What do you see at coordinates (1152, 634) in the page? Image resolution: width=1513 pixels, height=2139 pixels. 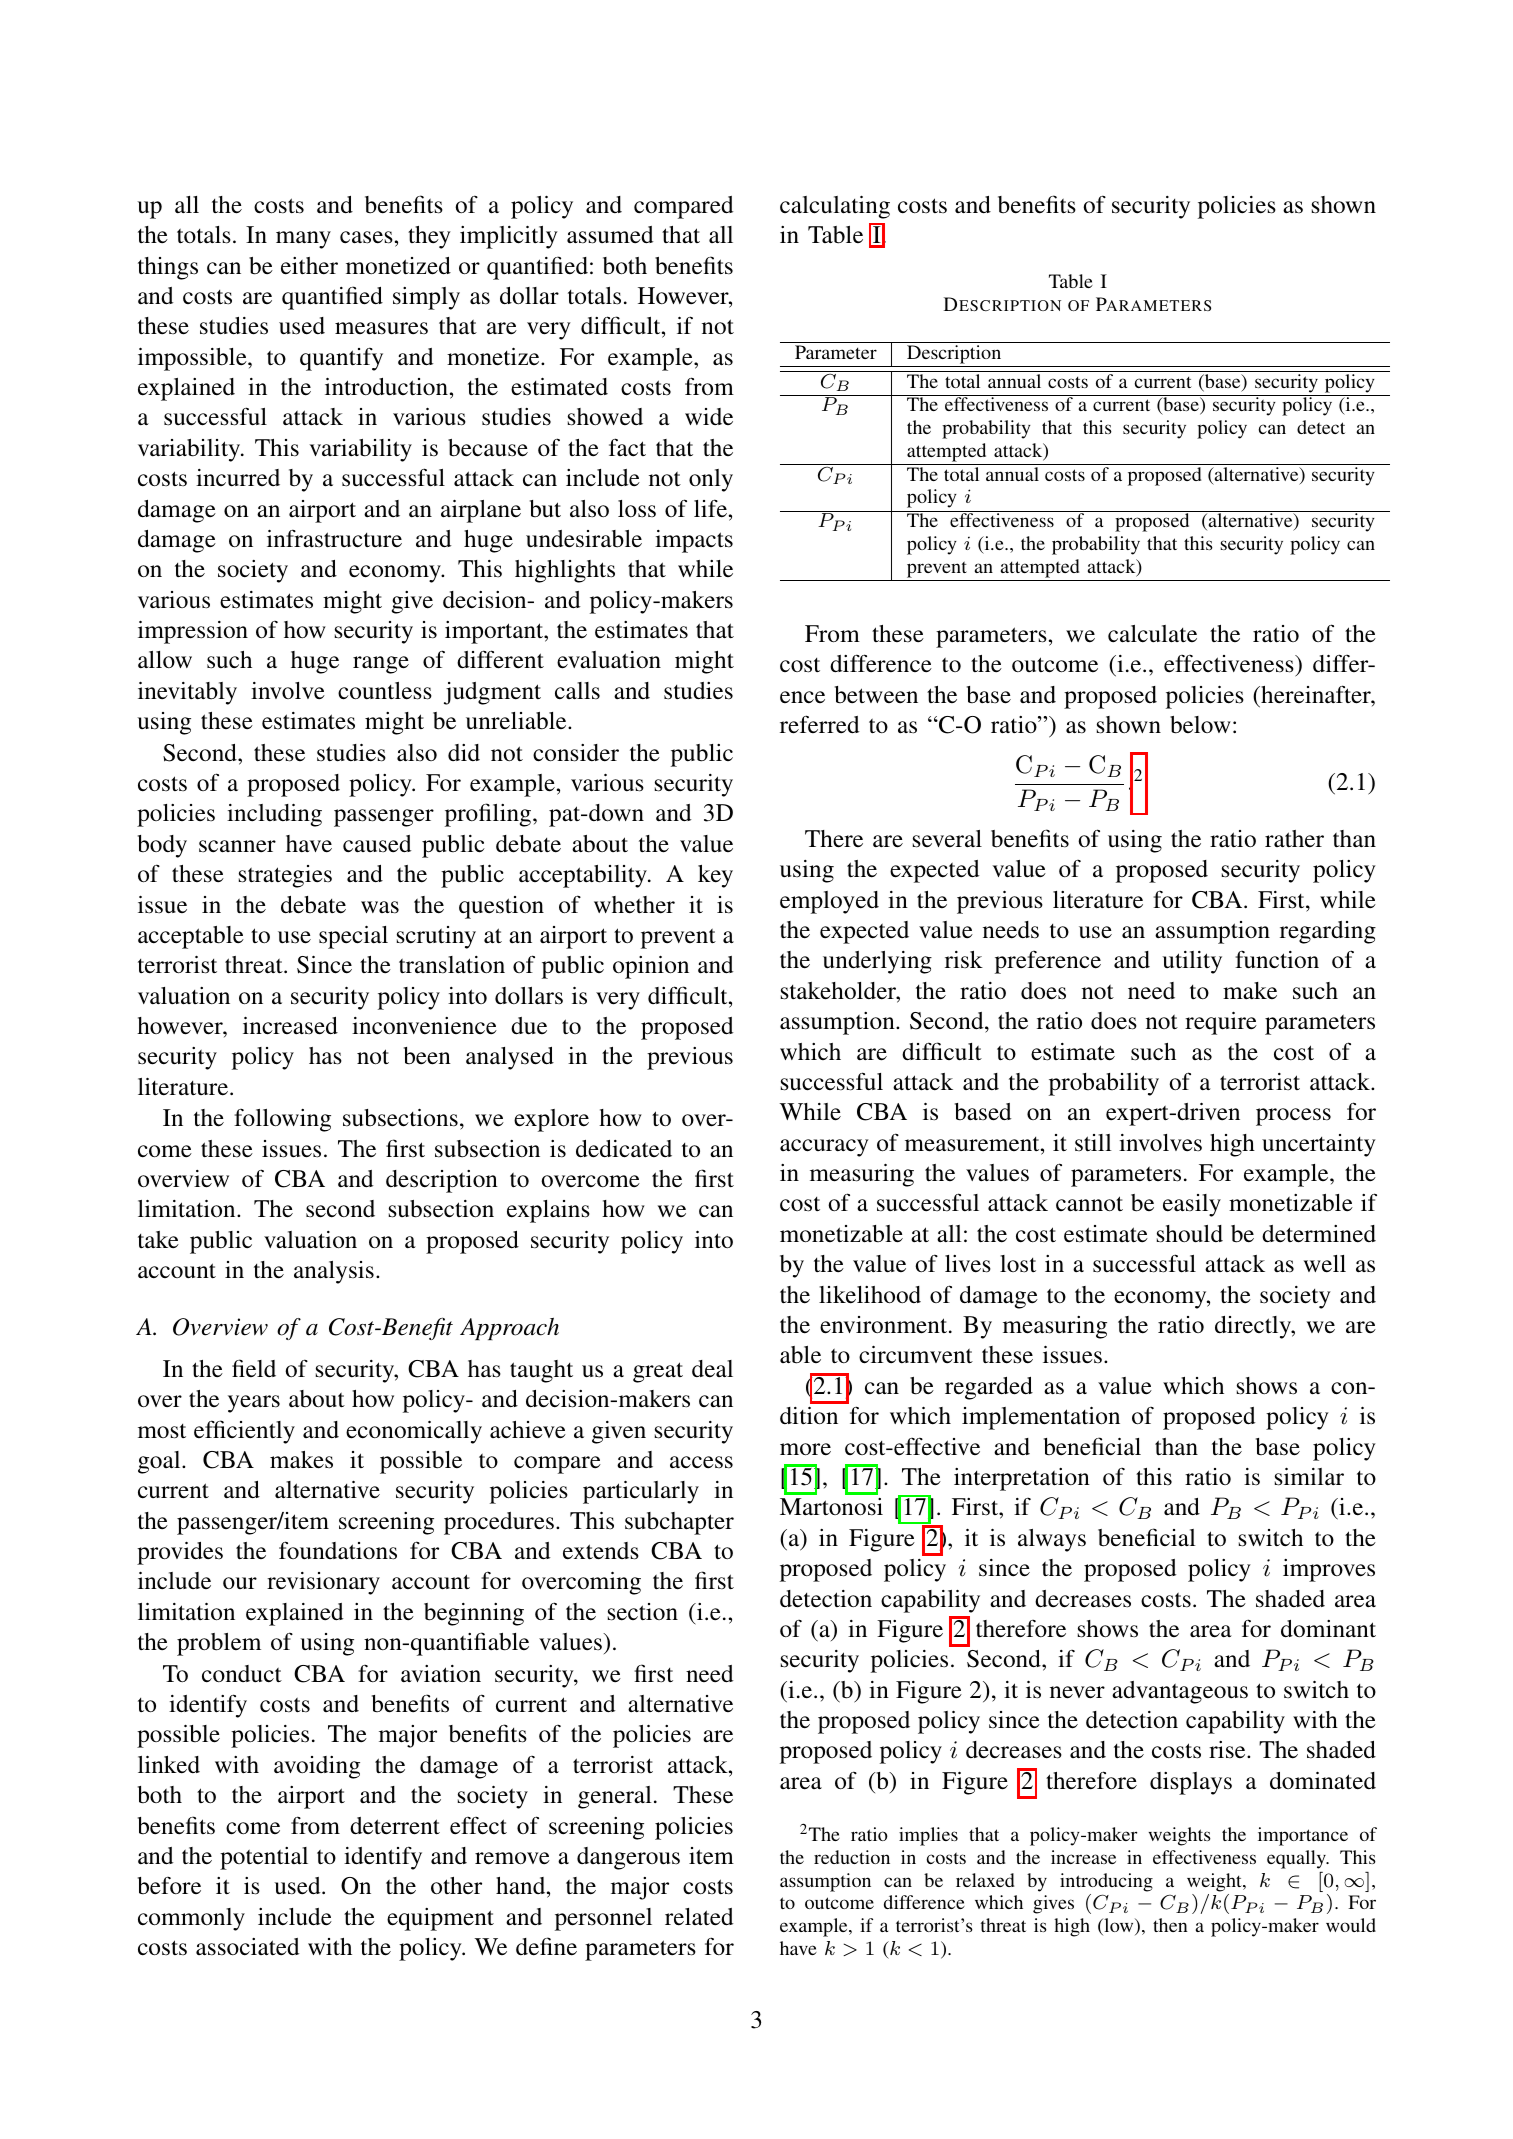 I see `calculate` at bounding box center [1152, 634].
